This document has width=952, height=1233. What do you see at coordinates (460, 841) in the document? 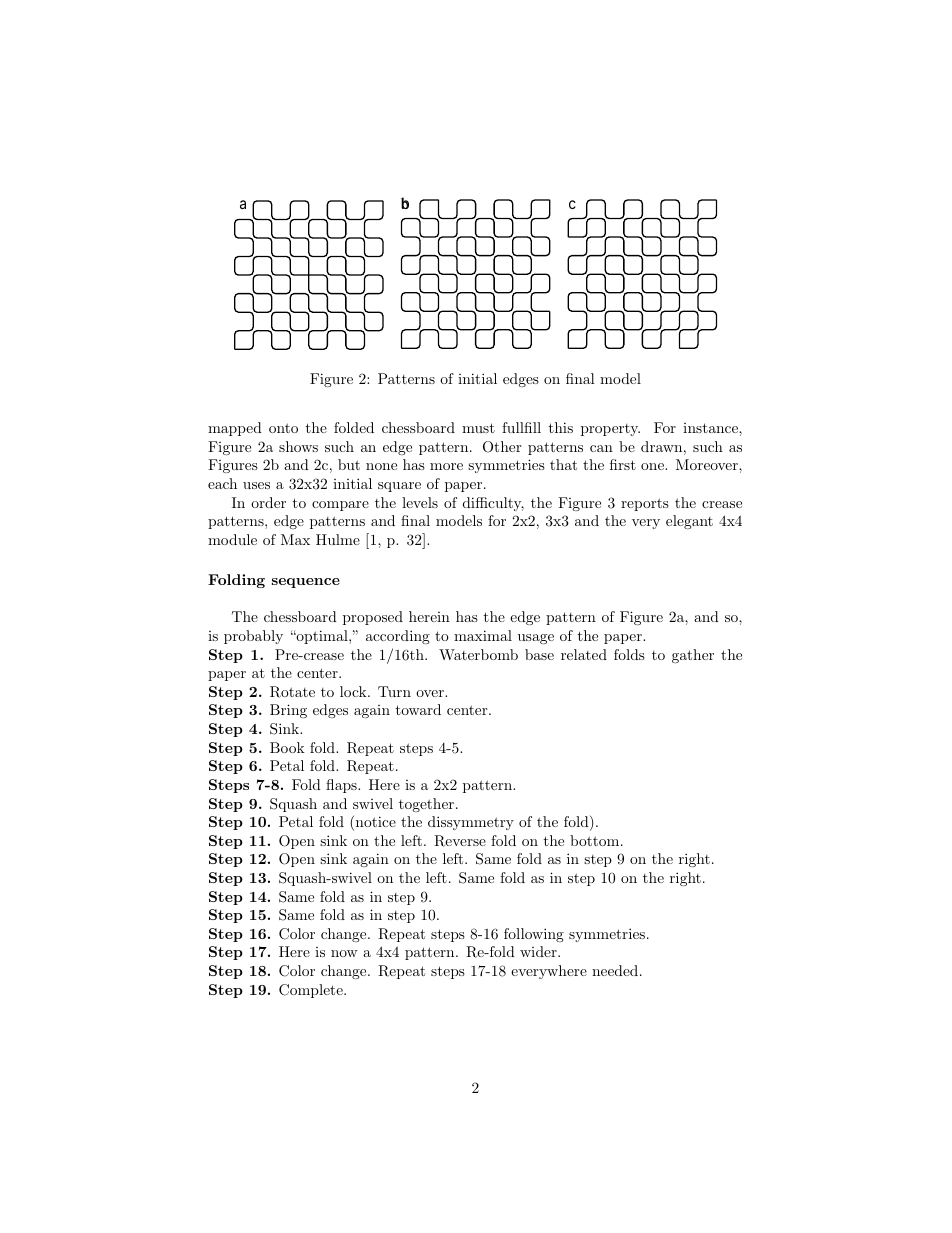
I see `Reverse` at bounding box center [460, 841].
